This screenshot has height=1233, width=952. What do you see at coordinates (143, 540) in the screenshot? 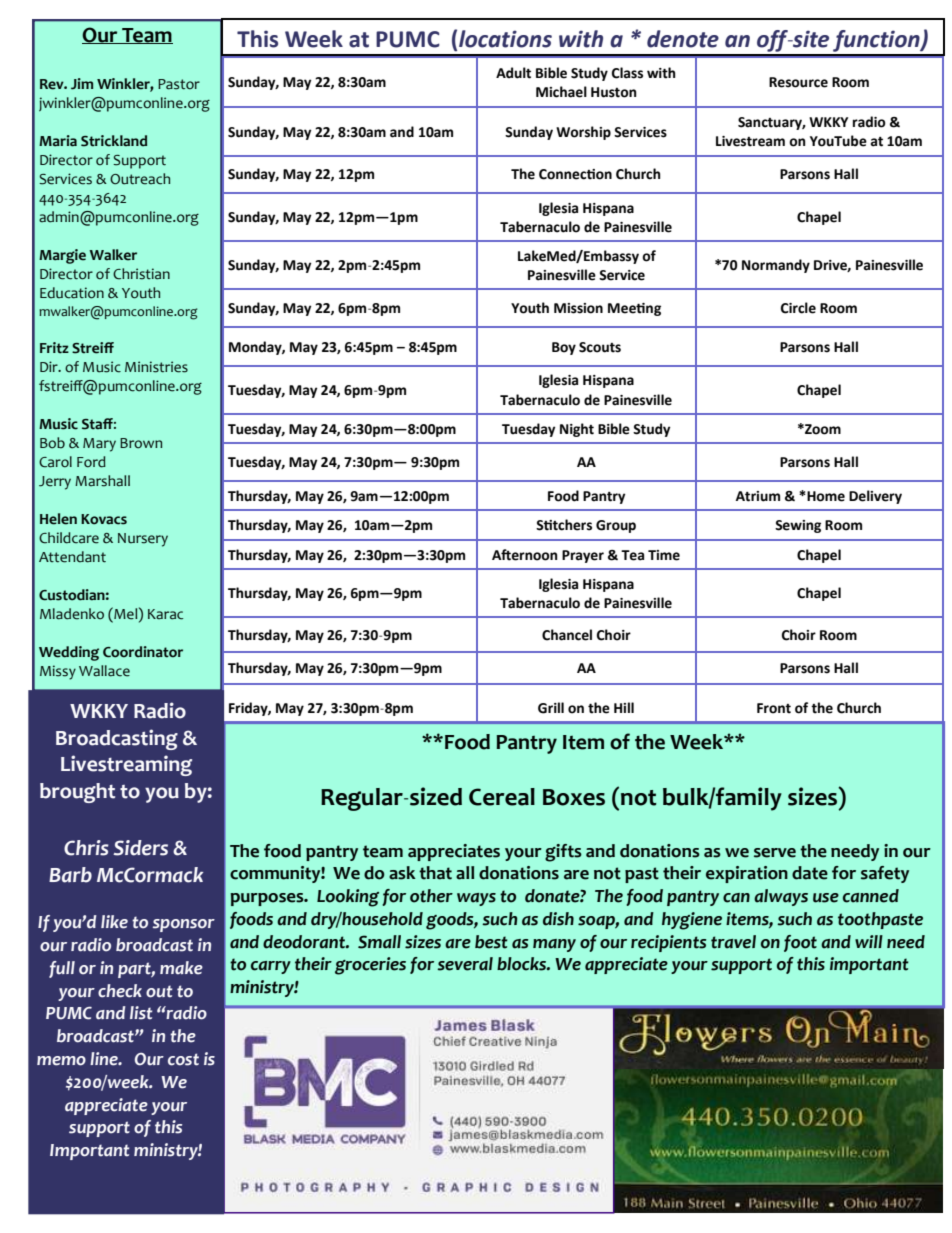
I see `Nursery` at bounding box center [143, 540].
